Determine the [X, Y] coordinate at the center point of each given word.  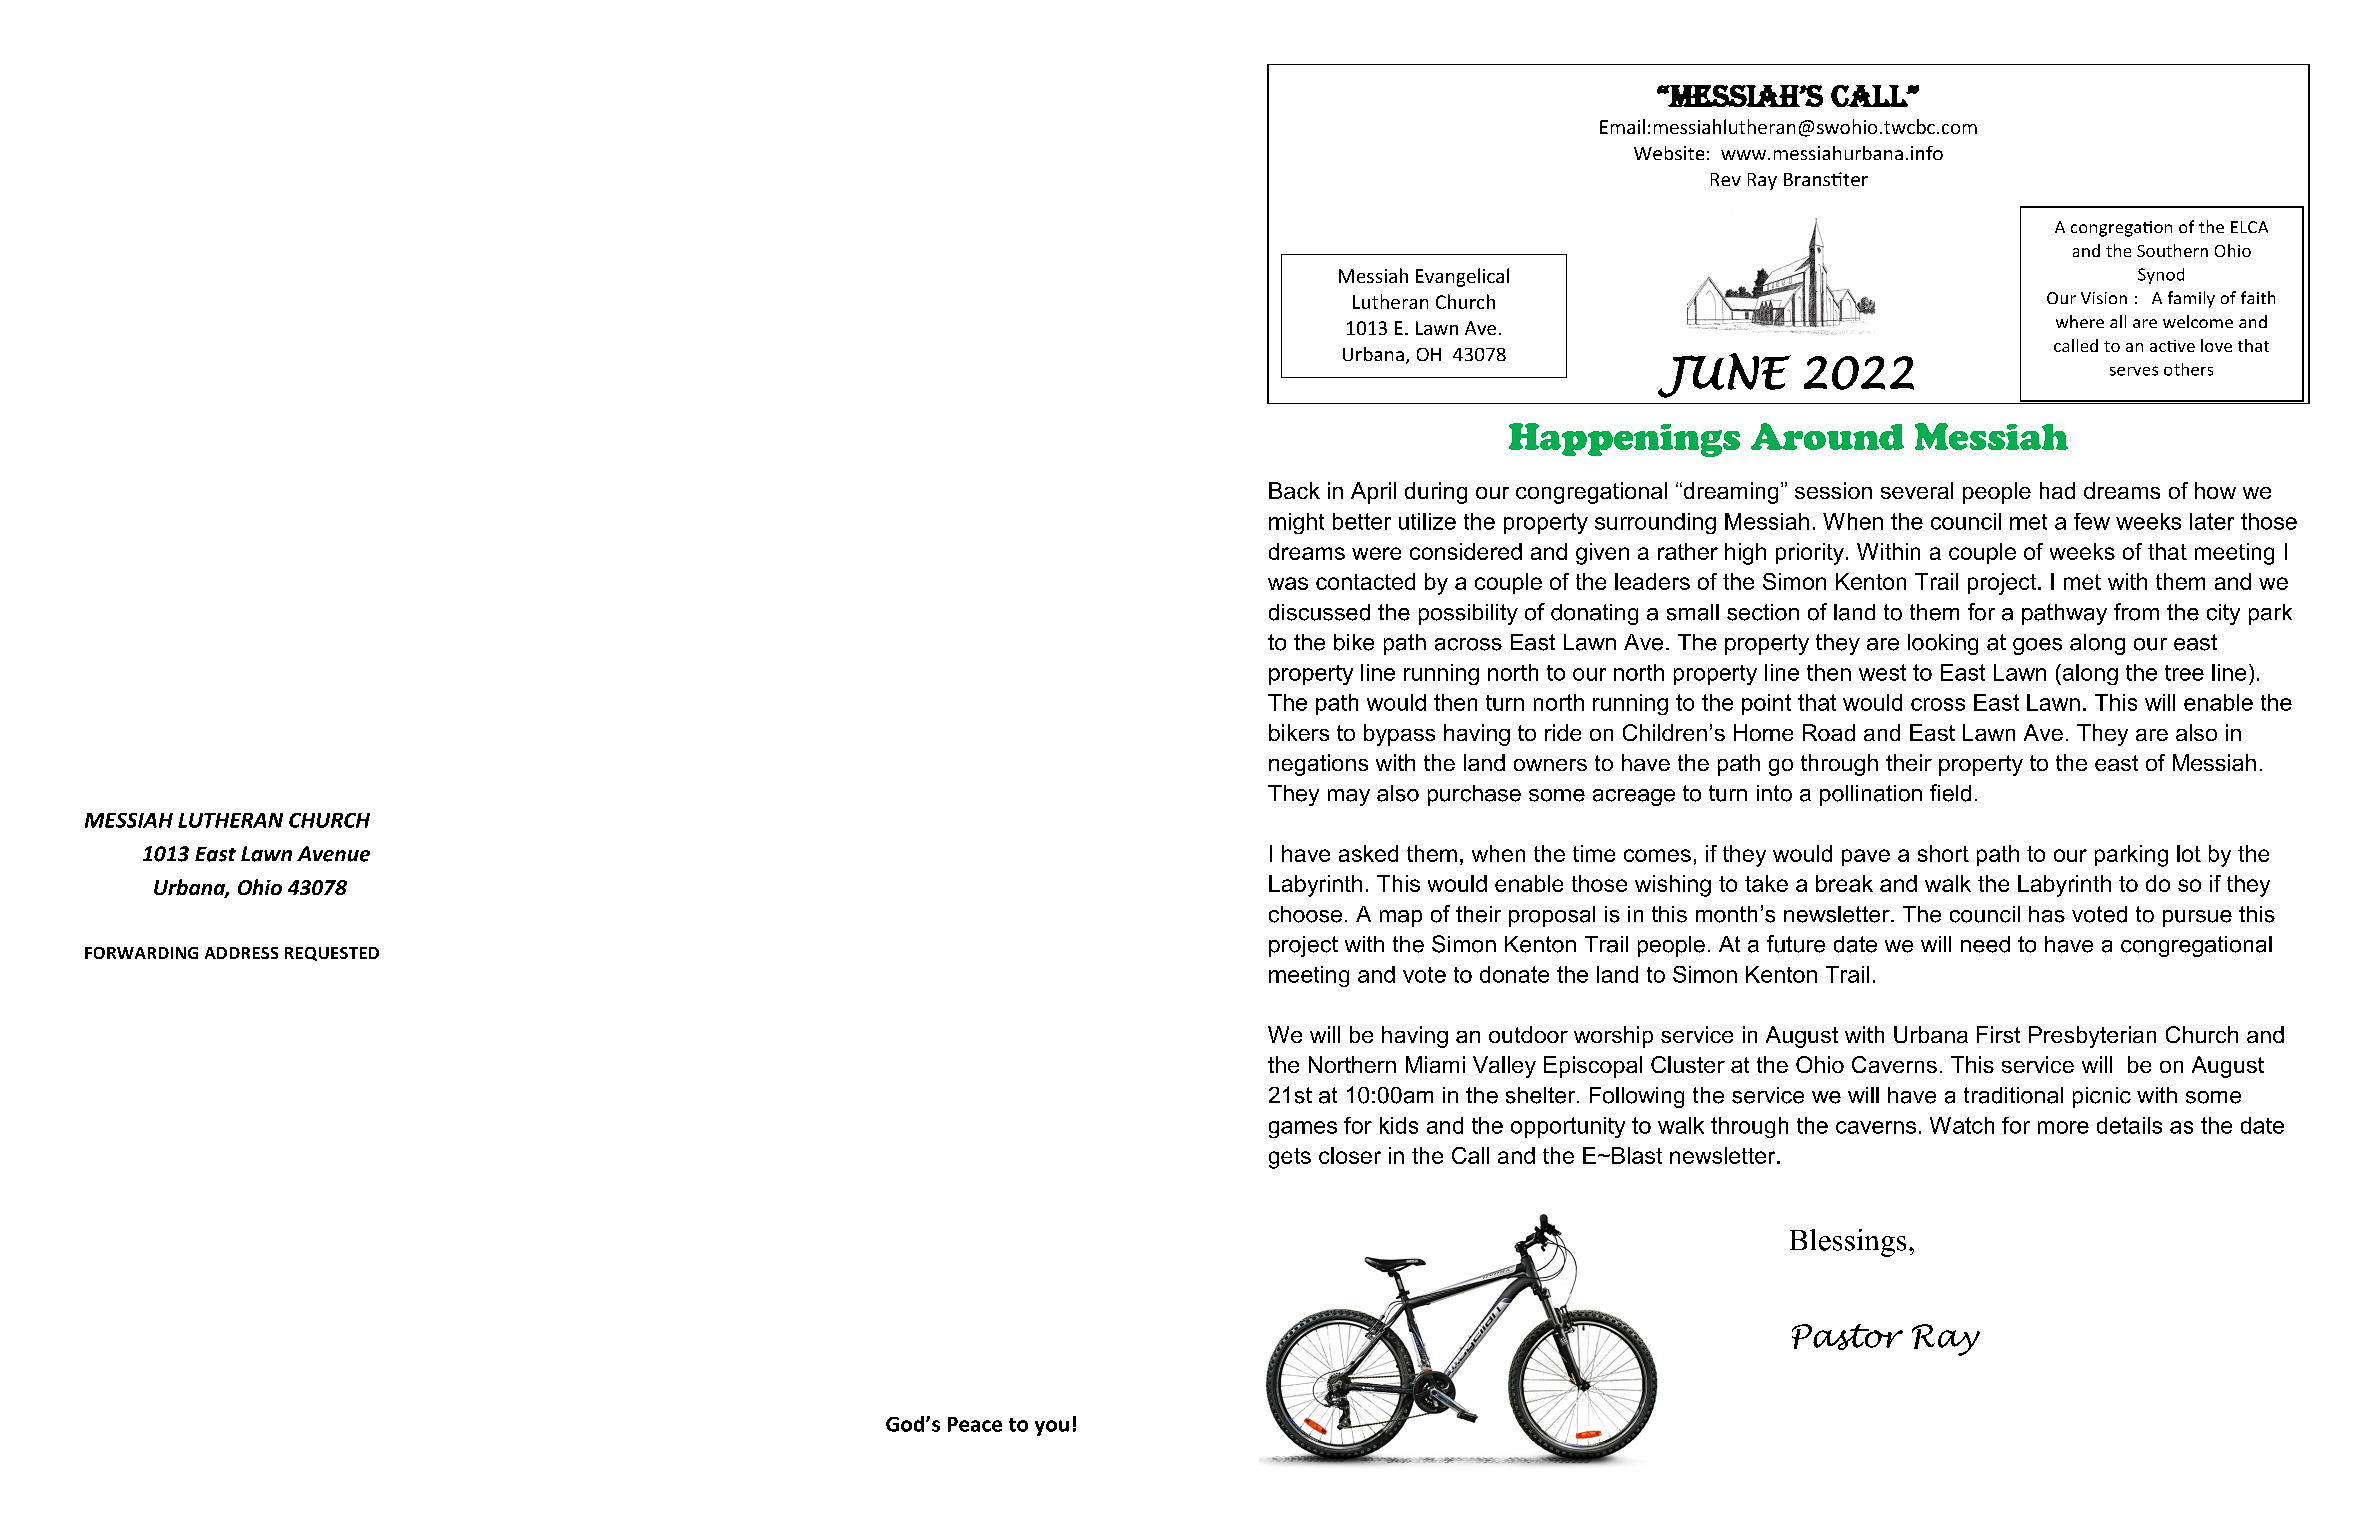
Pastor [1847, 1337]
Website [1669, 153]
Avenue [333, 854]
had [2057, 490]
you [1052, 1428]
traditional [2013, 1095]
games [1303, 1129]
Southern [2172, 250]
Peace [975, 1424]
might [1296, 523]
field [1950, 793]
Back [1294, 490]
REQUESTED [332, 954]
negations [1318, 765]
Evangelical [1462, 277]
